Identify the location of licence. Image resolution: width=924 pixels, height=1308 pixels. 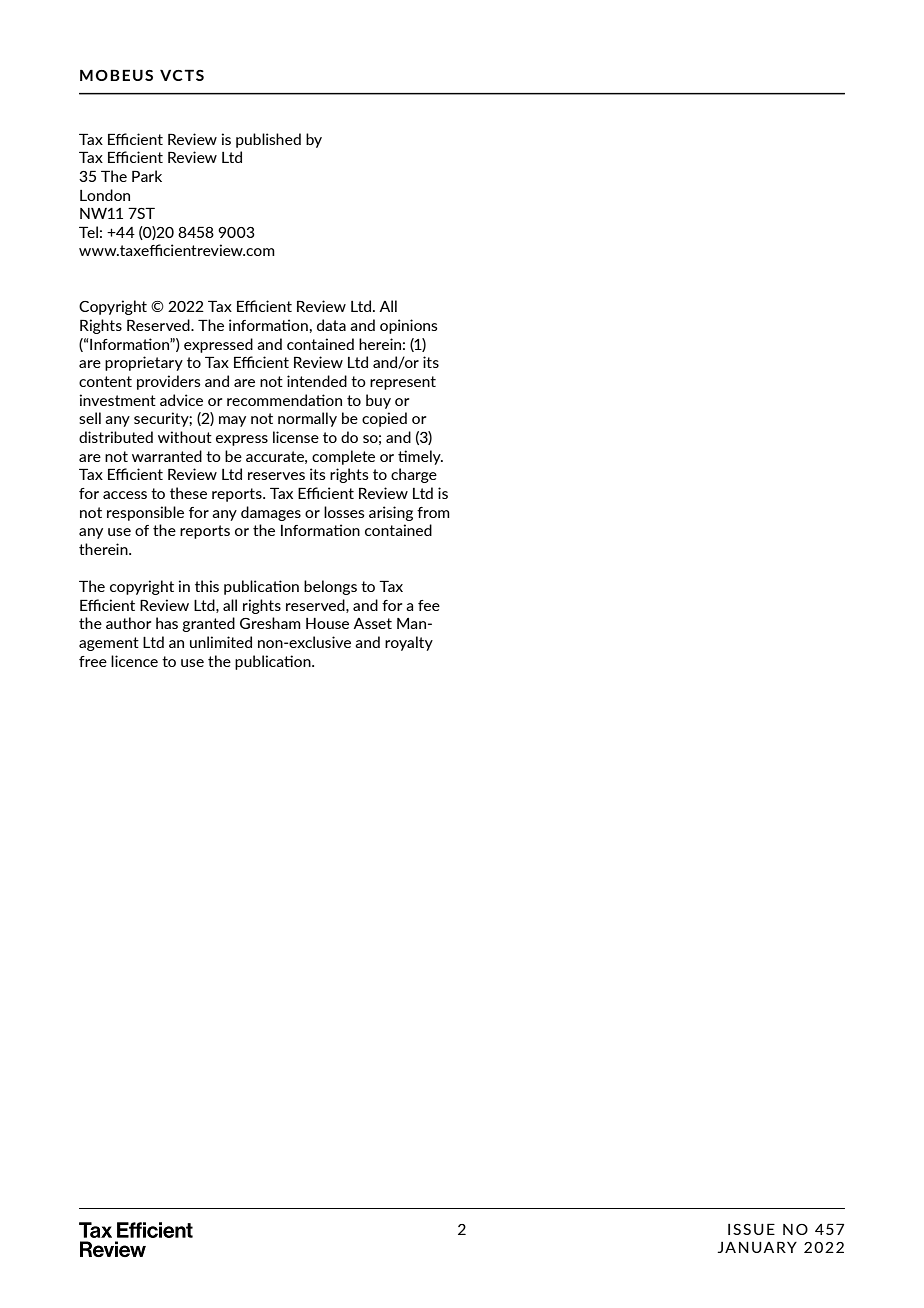
(134, 661).
